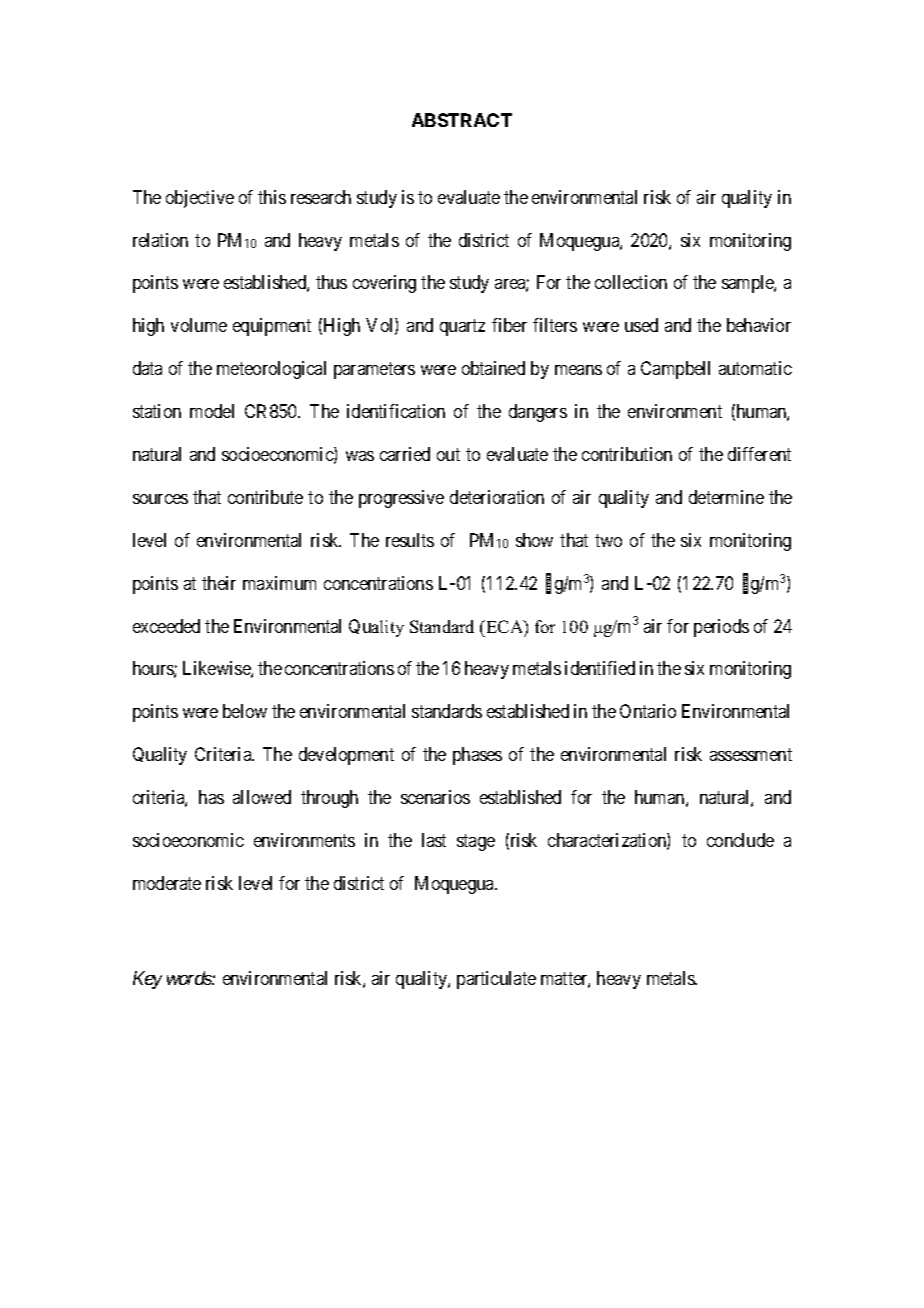 The height and width of the screenshot is (1308, 924). I want to click on ABSTRACT, so click(462, 120).
